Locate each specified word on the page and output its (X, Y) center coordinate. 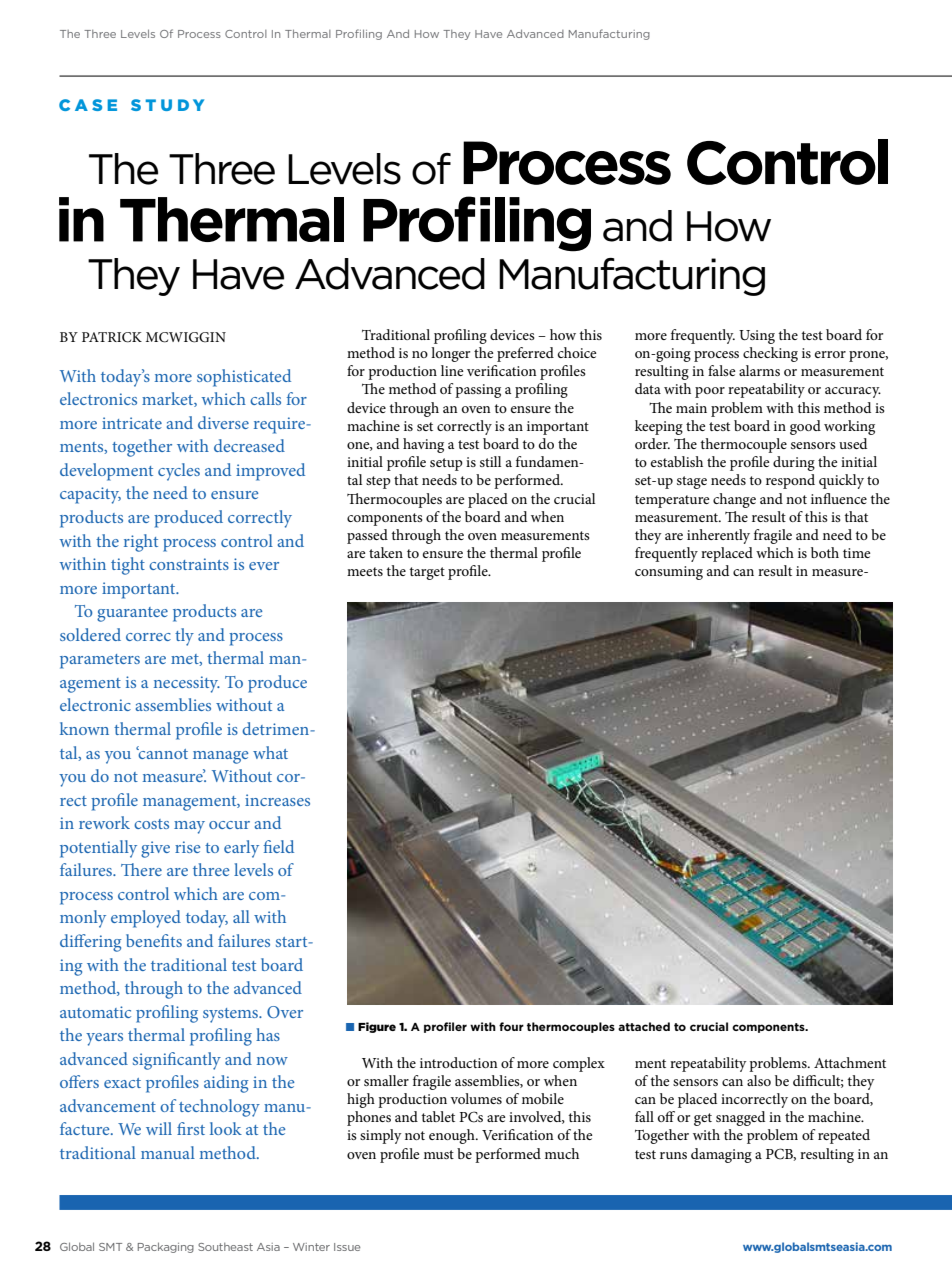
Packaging (166, 1247)
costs (151, 824)
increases (277, 800)
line (452, 370)
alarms (759, 370)
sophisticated (244, 378)
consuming (669, 573)
